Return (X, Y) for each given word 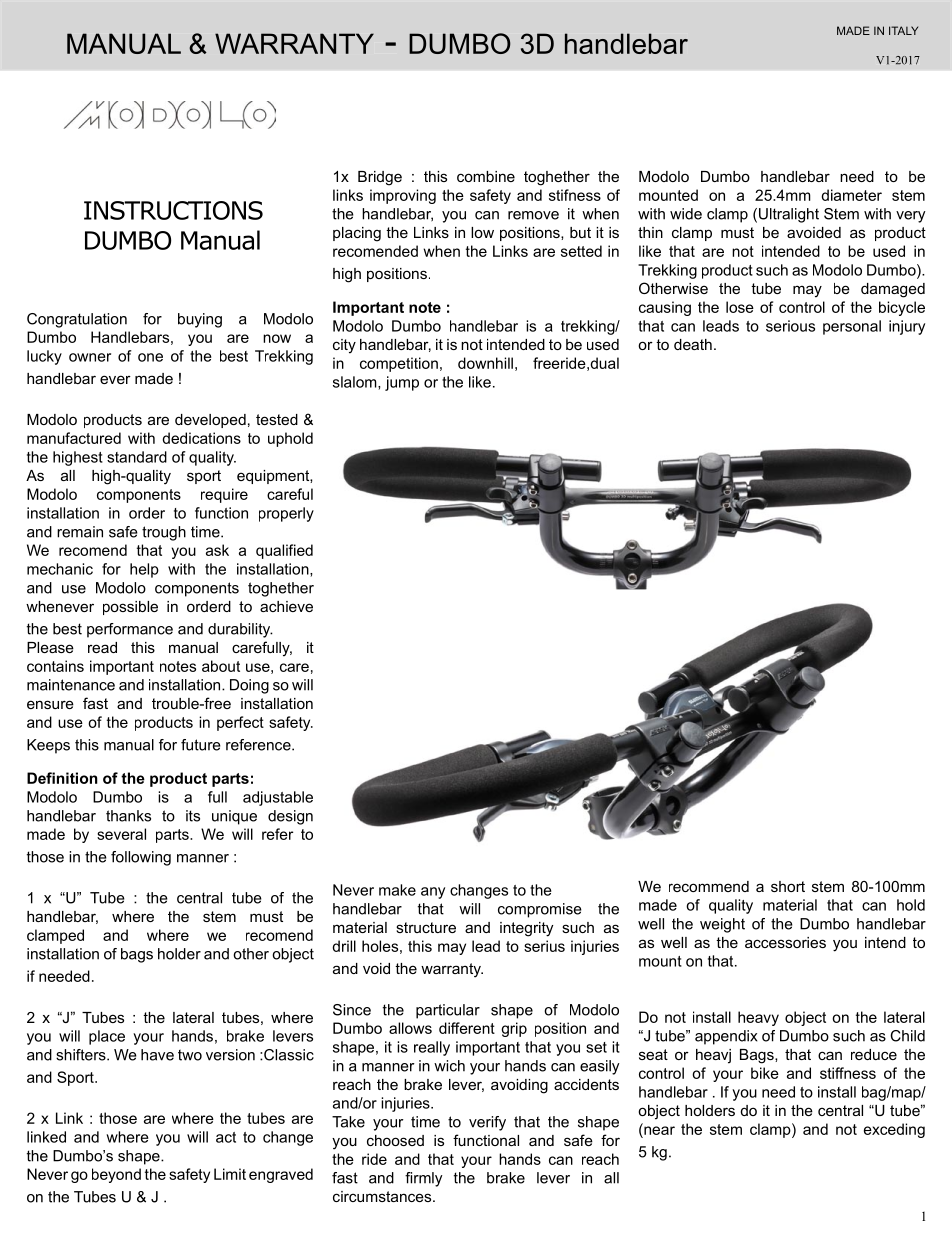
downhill (485, 363)
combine (486, 176)
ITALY (903, 30)
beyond (116, 1175)
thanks (128, 816)
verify (487, 1123)
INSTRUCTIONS (173, 210)
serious (790, 326)
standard (137, 457)
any (433, 893)
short (788, 886)
